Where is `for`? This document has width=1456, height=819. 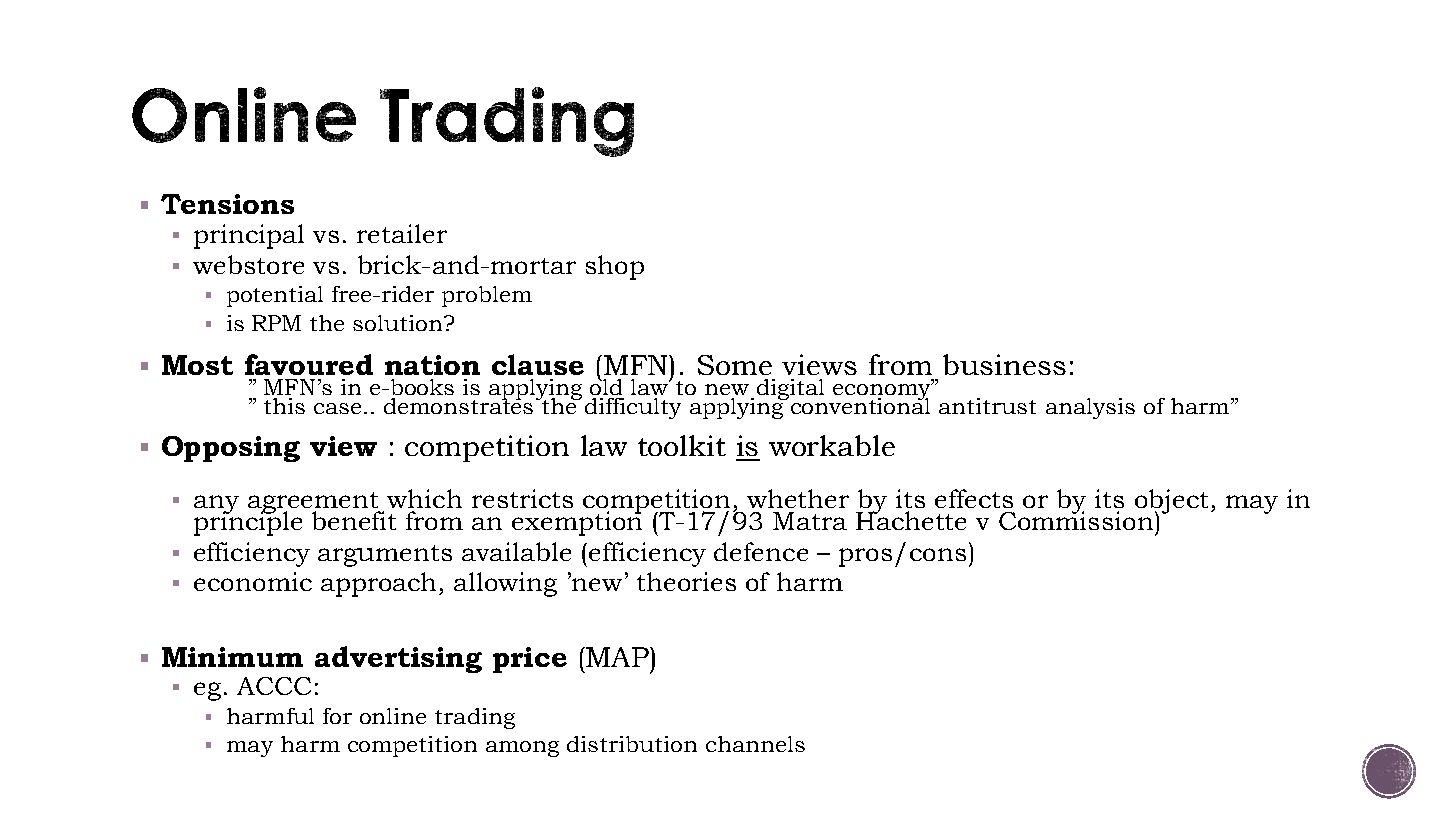 for is located at coordinates (337, 716).
